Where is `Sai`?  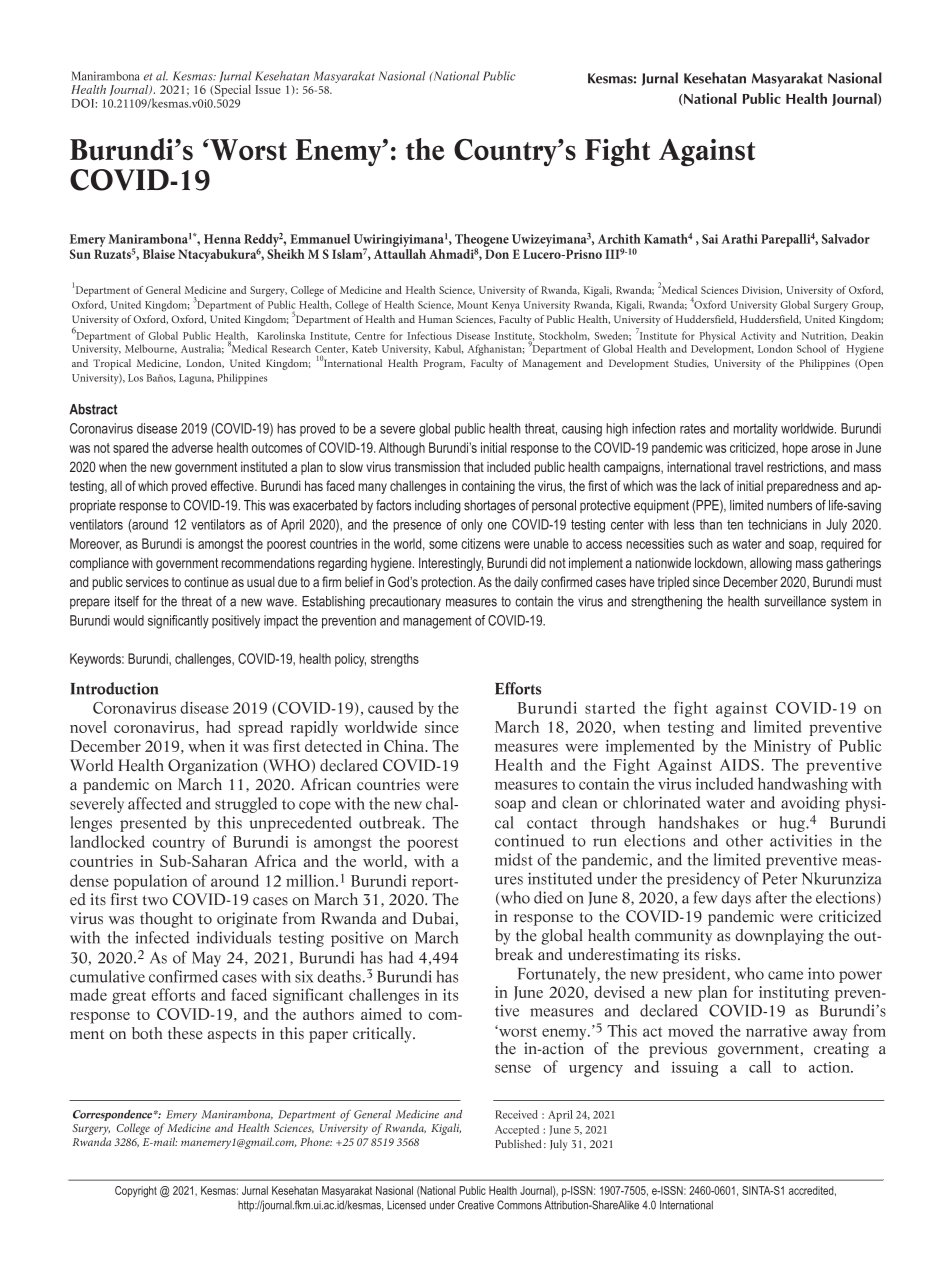 Sai is located at coordinates (710, 239).
